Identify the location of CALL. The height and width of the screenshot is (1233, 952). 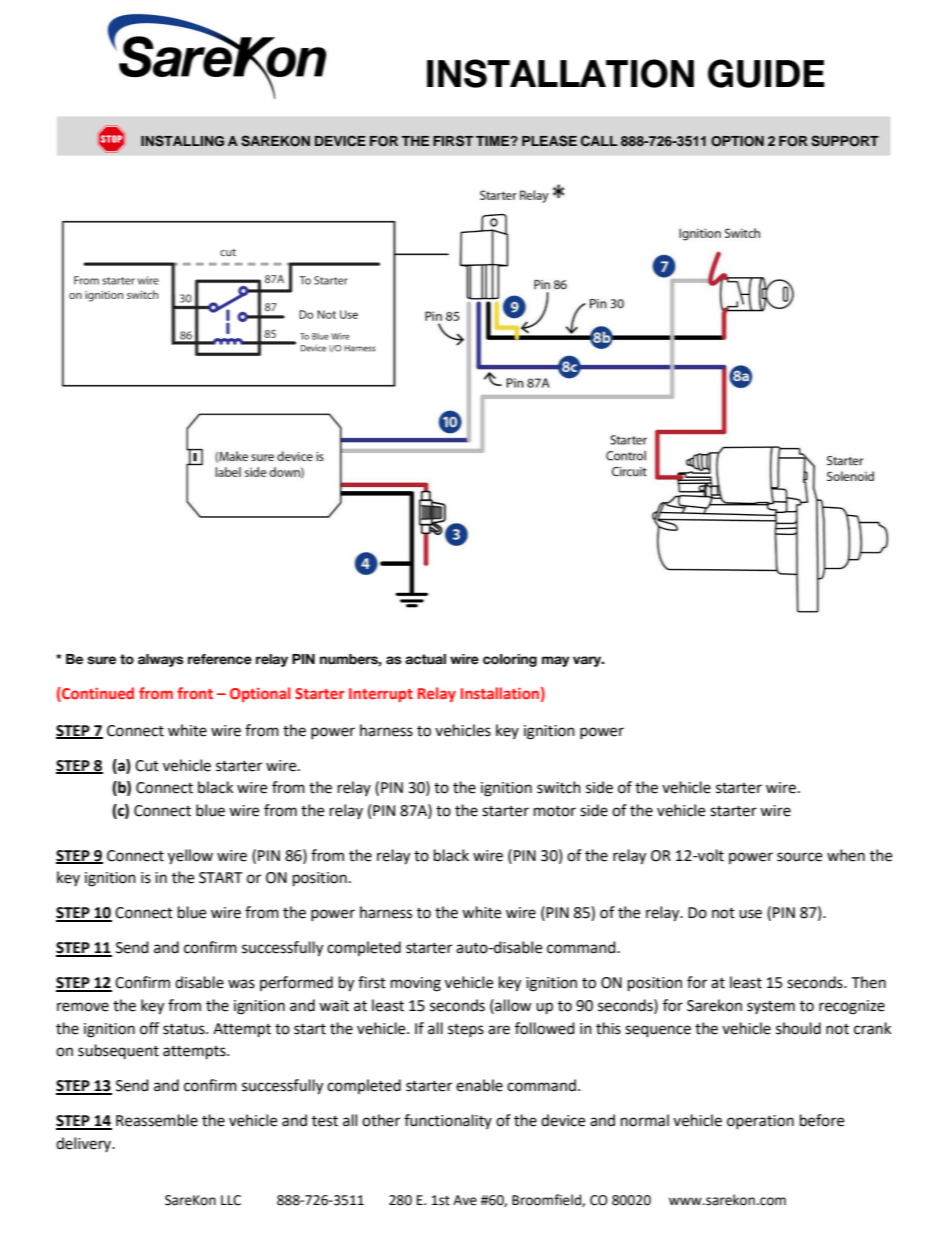
(599, 141).
